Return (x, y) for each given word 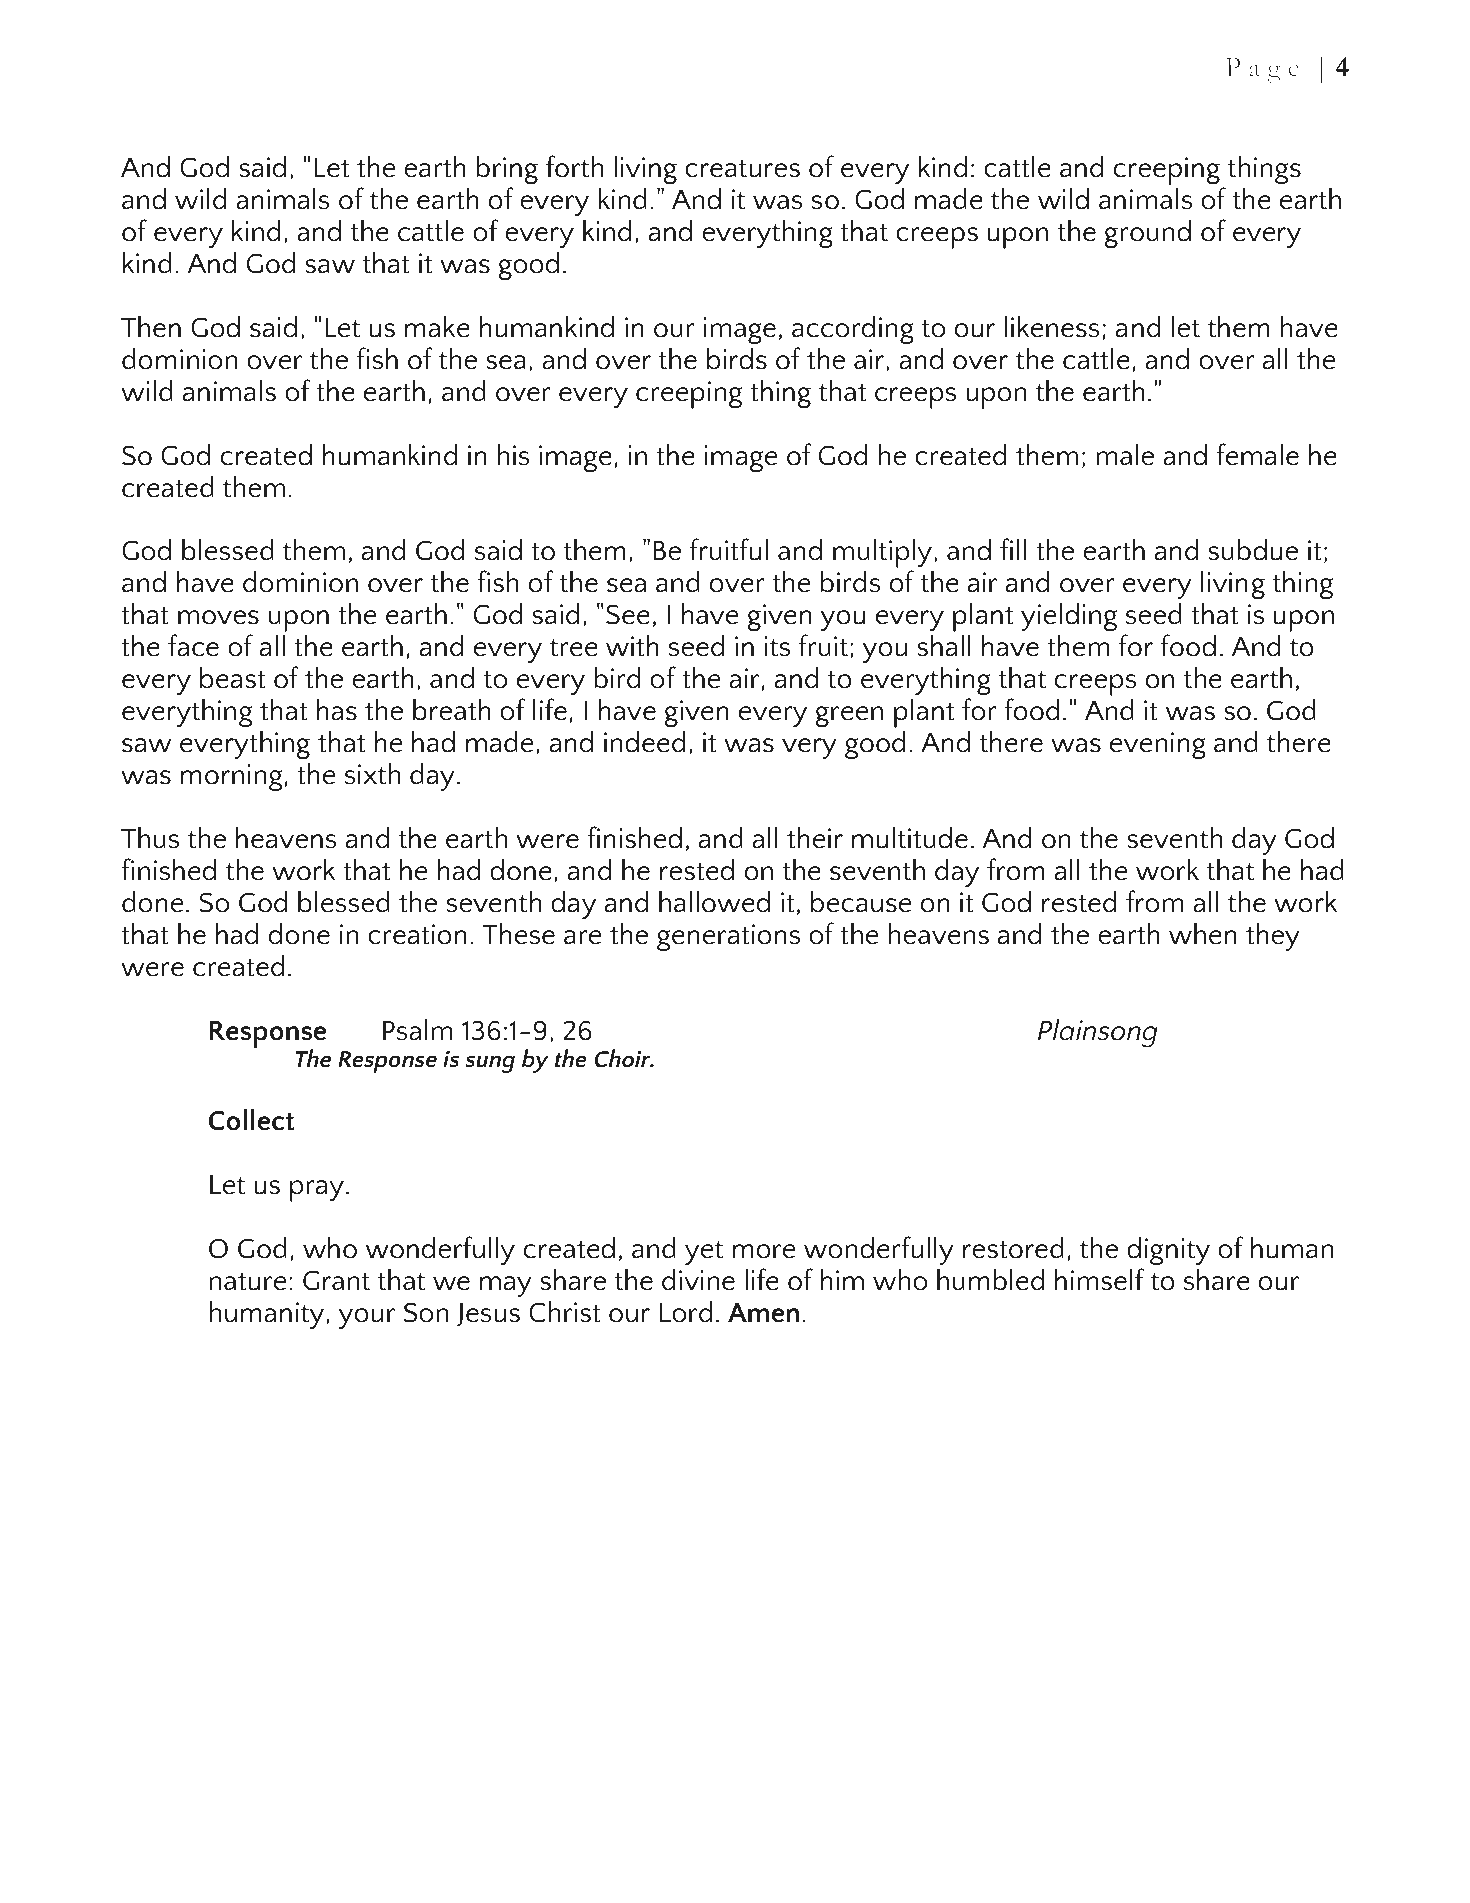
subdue (1253, 549)
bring (507, 169)
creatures (742, 168)
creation (417, 934)
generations (728, 937)
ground (1147, 233)
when (1203, 933)
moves (218, 617)
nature (247, 1281)
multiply (883, 554)
